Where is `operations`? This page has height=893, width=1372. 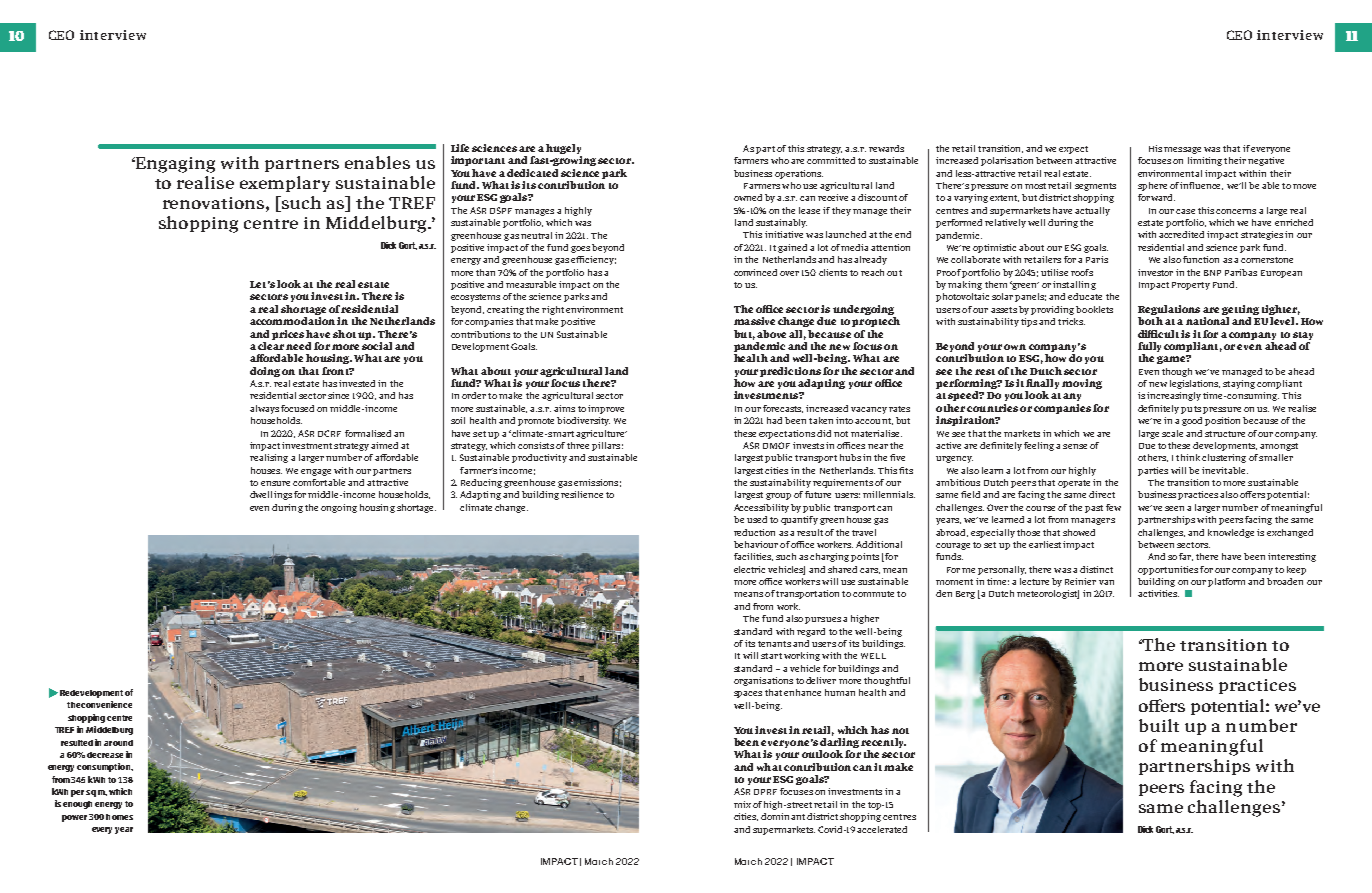 operations is located at coordinates (799, 174).
